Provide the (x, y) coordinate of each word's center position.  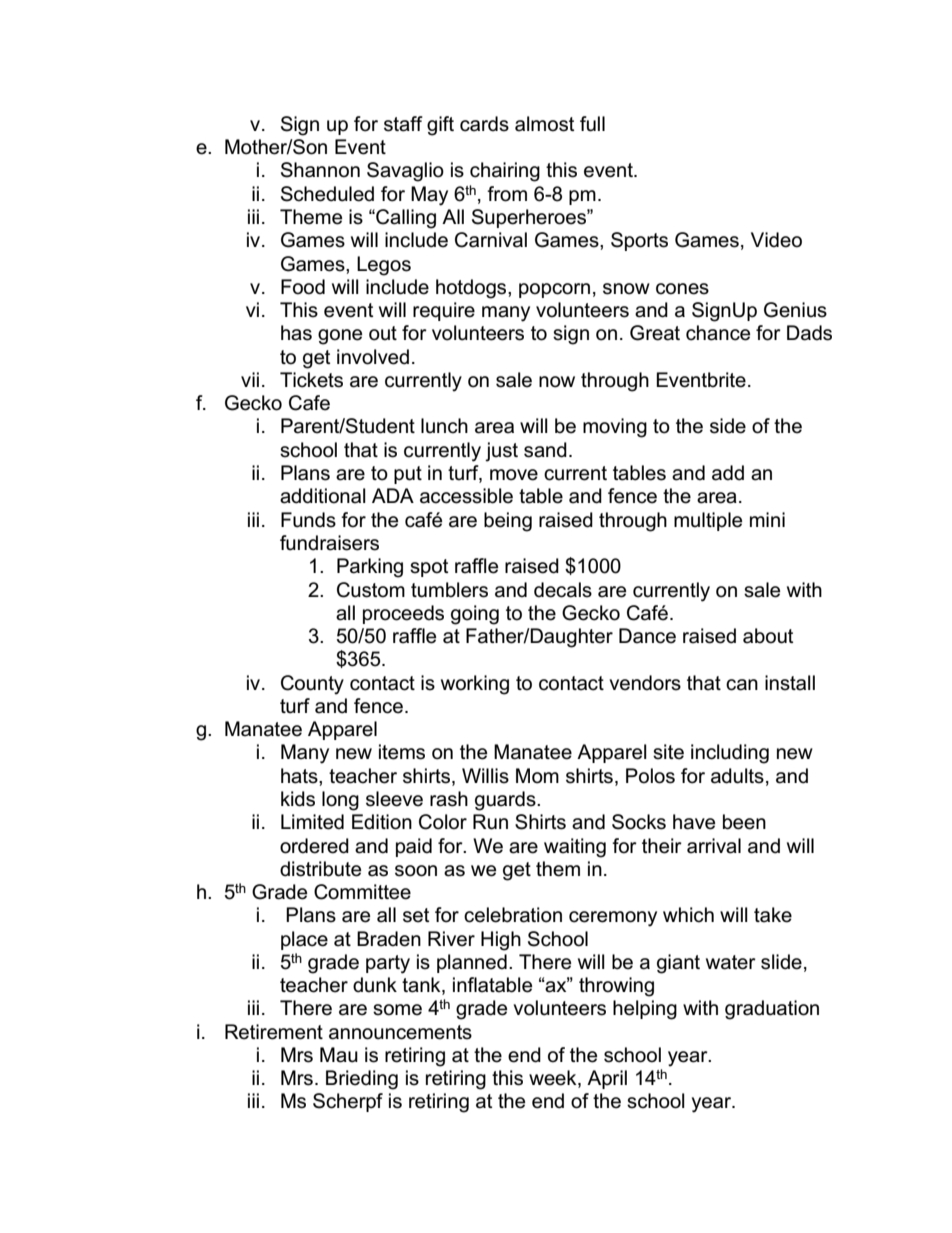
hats (300, 776)
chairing (505, 172)
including (730, 754)
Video (776, 240)
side (728, 426)
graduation (772, 1010)
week (554, 1079)
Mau (339, 1055)
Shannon (320, 170)
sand (545, 450)
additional (323, 496)
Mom (537, 776)
